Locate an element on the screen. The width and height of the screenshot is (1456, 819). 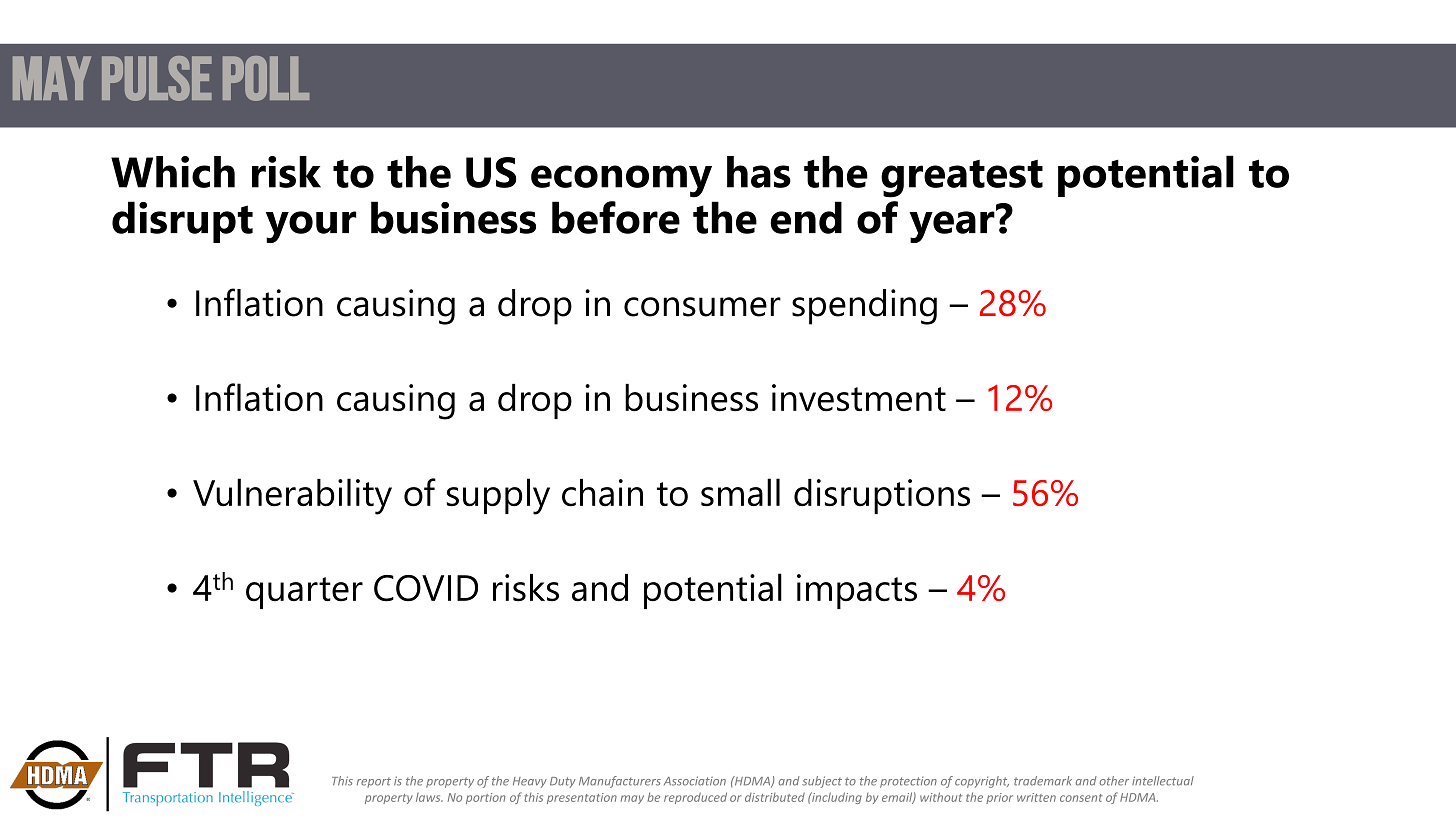
has is located at coordinates (759, 172).
